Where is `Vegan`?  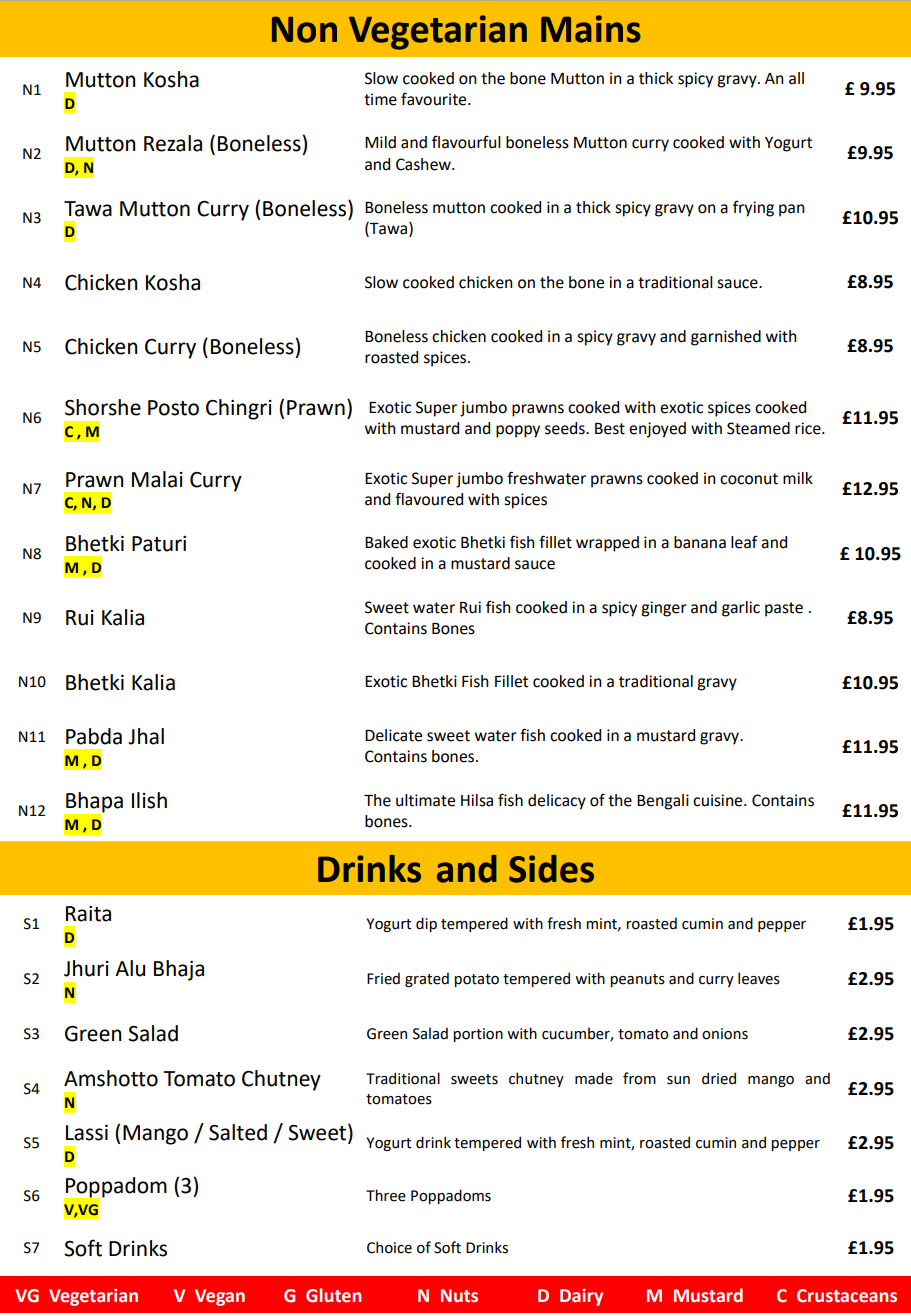 Vegan is located at coordinates (220, 1297).
